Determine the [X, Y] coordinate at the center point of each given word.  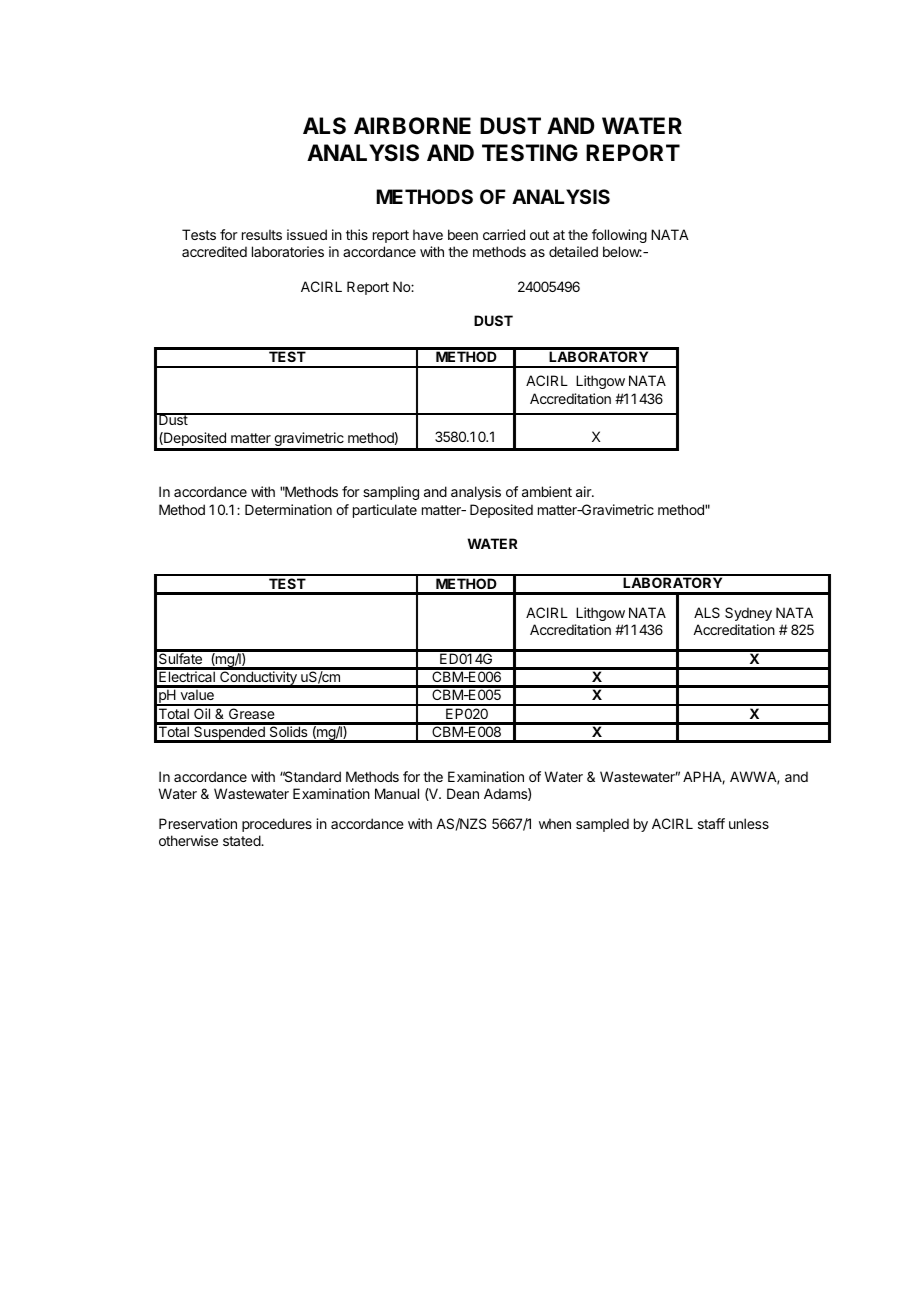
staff [711, 823]
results [262, 234]
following [619, 236]
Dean [463, 793]
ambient [547, 491]
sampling [391, 493]
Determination [288, 509]
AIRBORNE [412, 126]
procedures [277, 825]
